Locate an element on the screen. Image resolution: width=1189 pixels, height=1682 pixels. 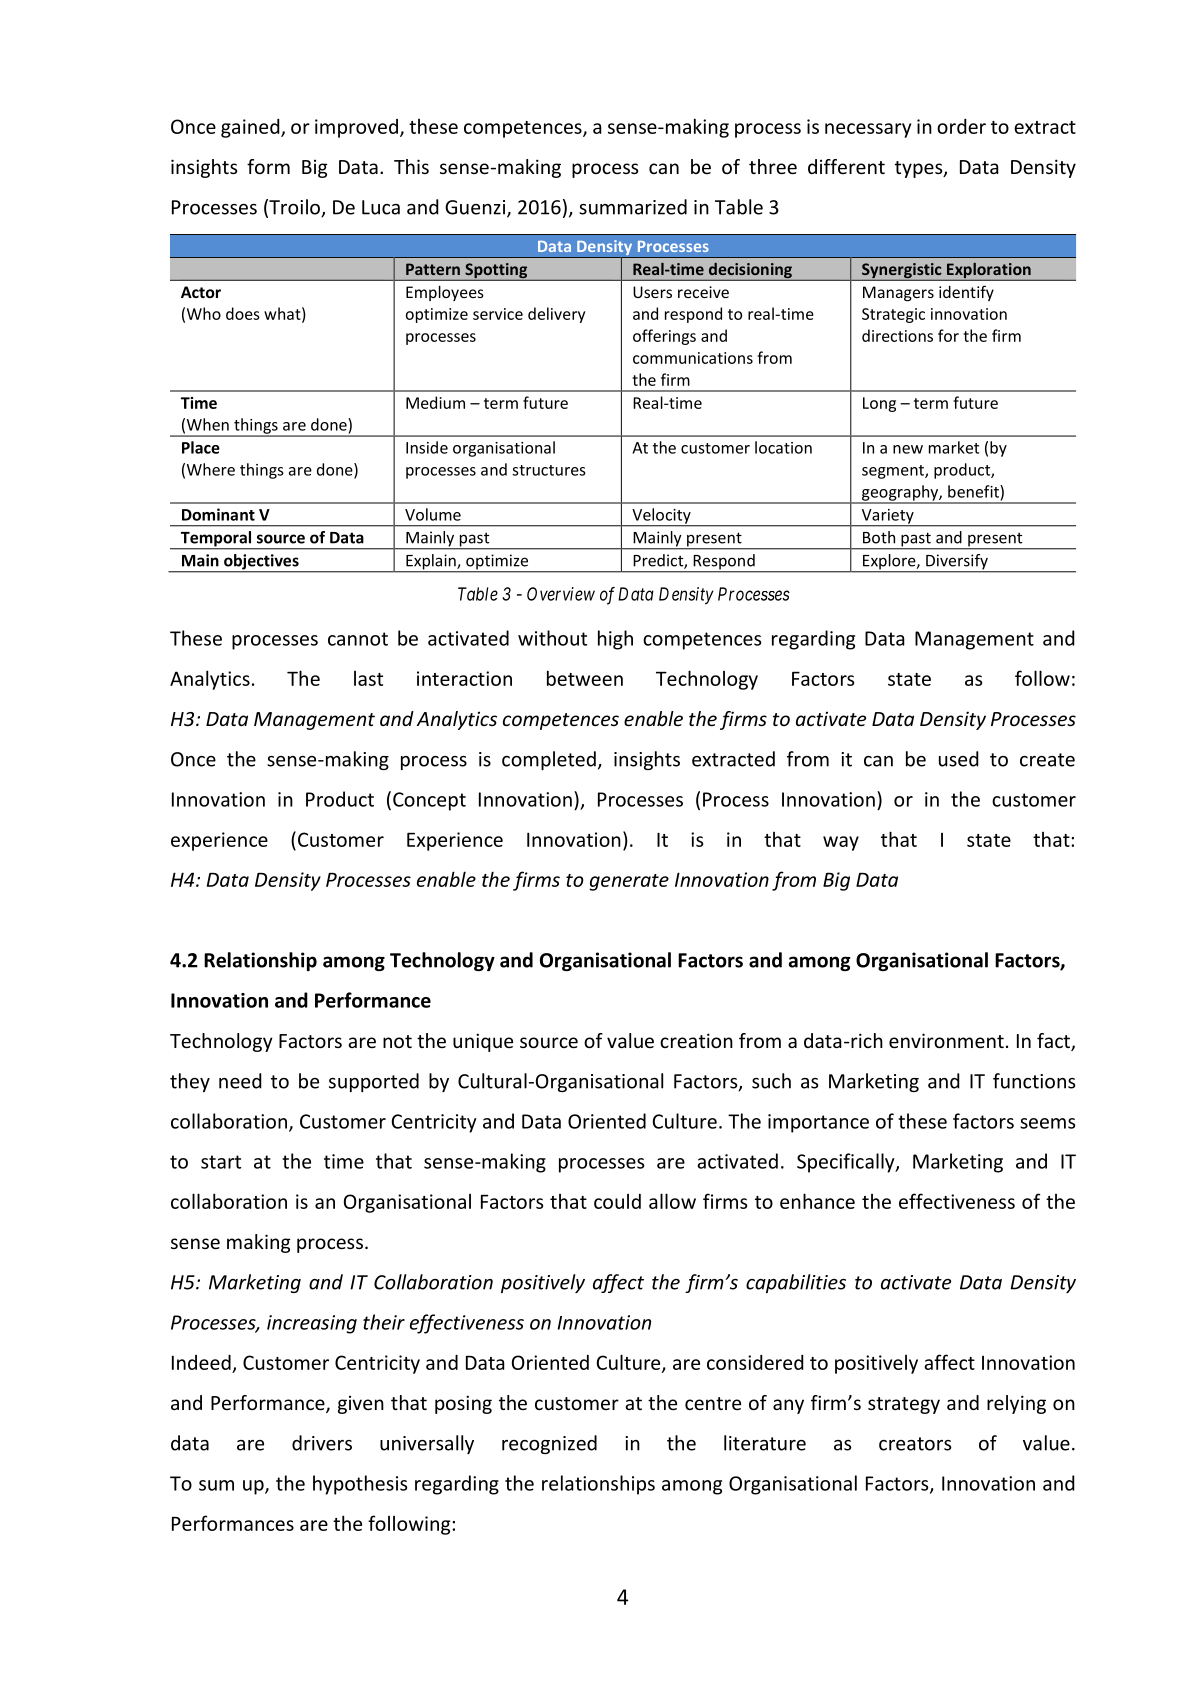
used is located at coordinates (959, 759).
